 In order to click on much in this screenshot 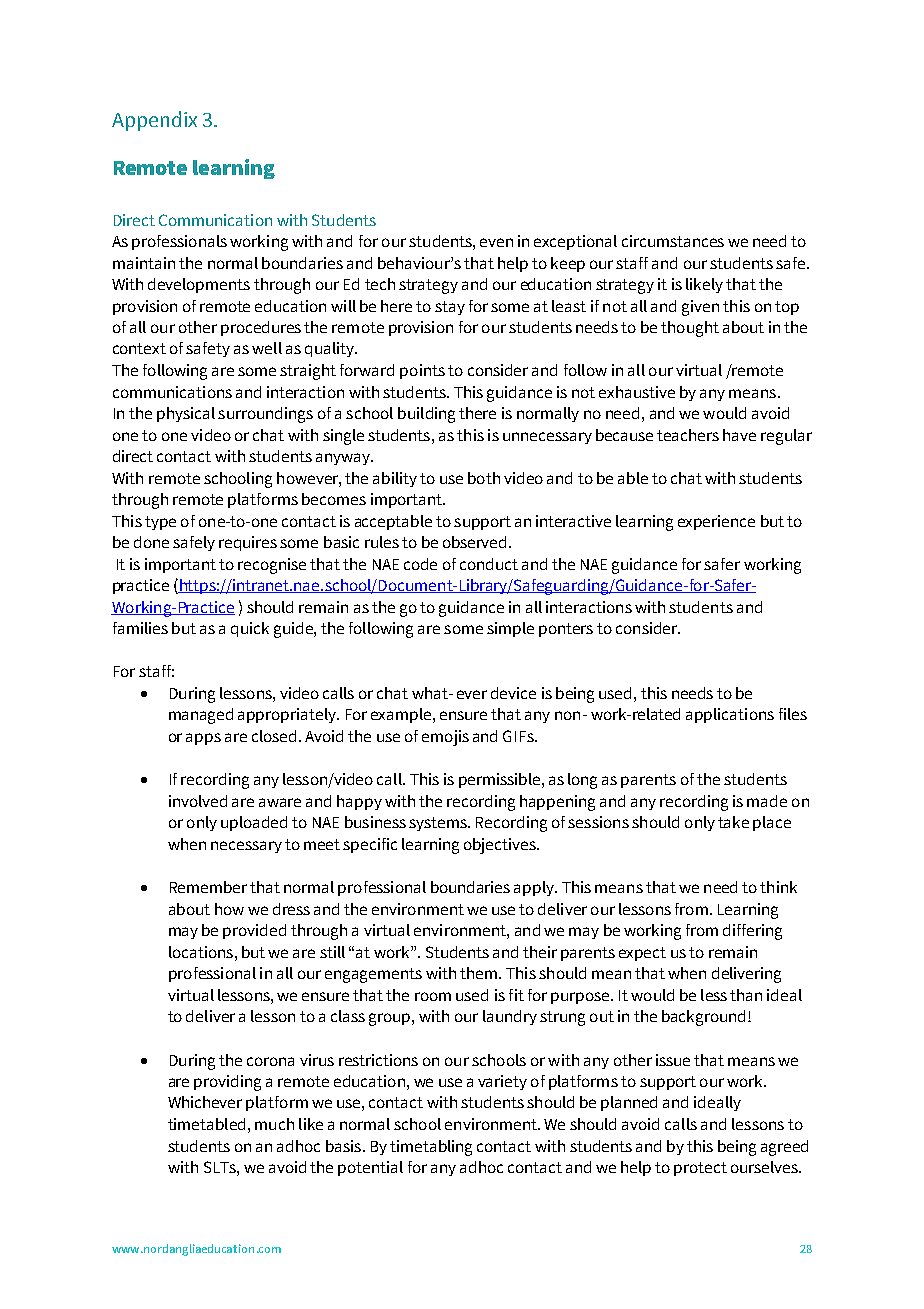, I will do `click(274, 1124)`.
